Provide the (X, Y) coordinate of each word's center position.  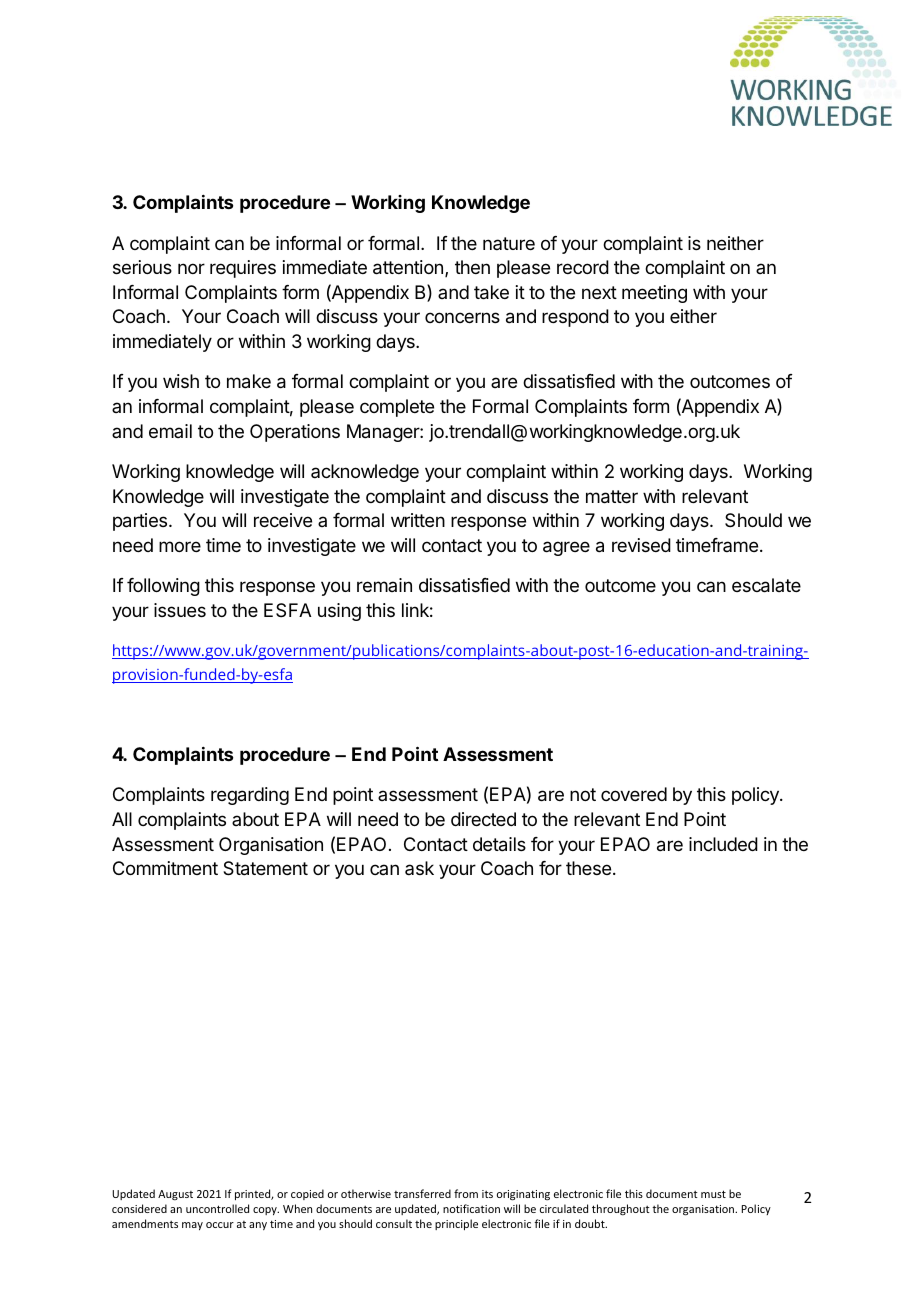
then (472, 267)
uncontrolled (217, 1208)
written (418, 520)
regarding (250, 796)
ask (419, 868)
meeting (654, 294)
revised (641, 545)
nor (191, 268)
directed (483, 819)
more (180, 546)
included (723, 844)
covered (634, 794)
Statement (265, 868)
